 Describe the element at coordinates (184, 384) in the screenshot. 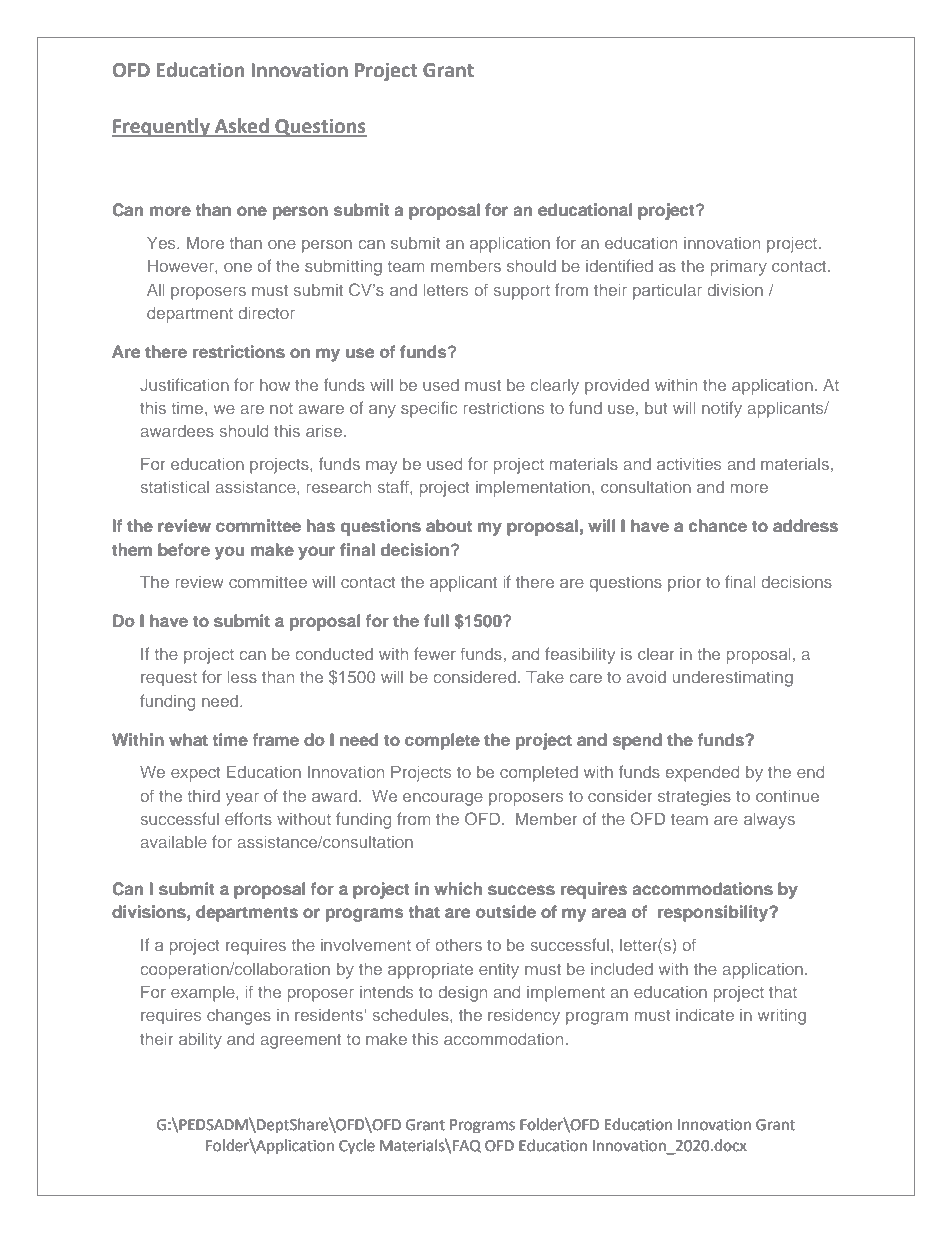

I see `Justification` at that location.
